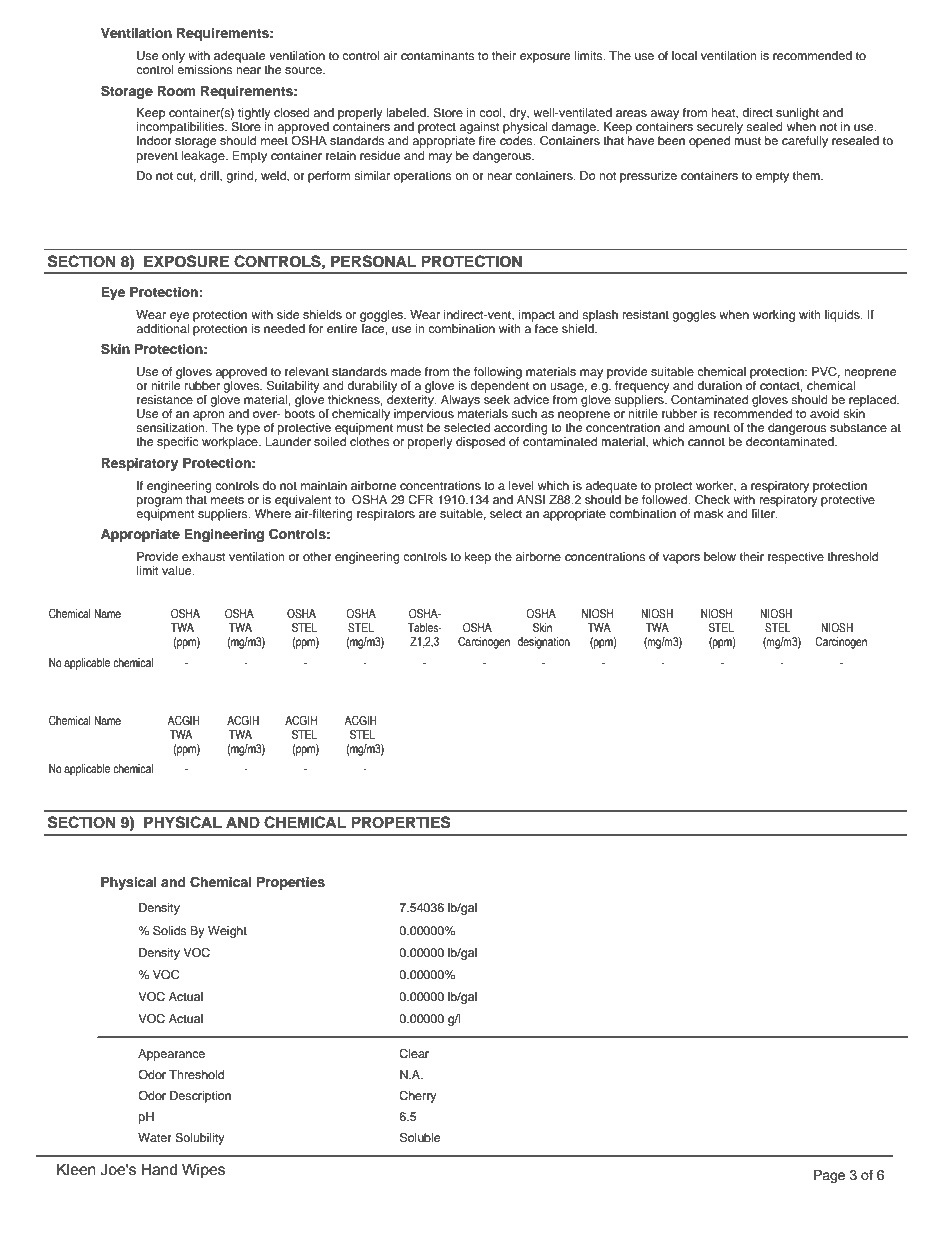 The image size is (952, 1233). I want to click on Water, so click(155, 1137).
